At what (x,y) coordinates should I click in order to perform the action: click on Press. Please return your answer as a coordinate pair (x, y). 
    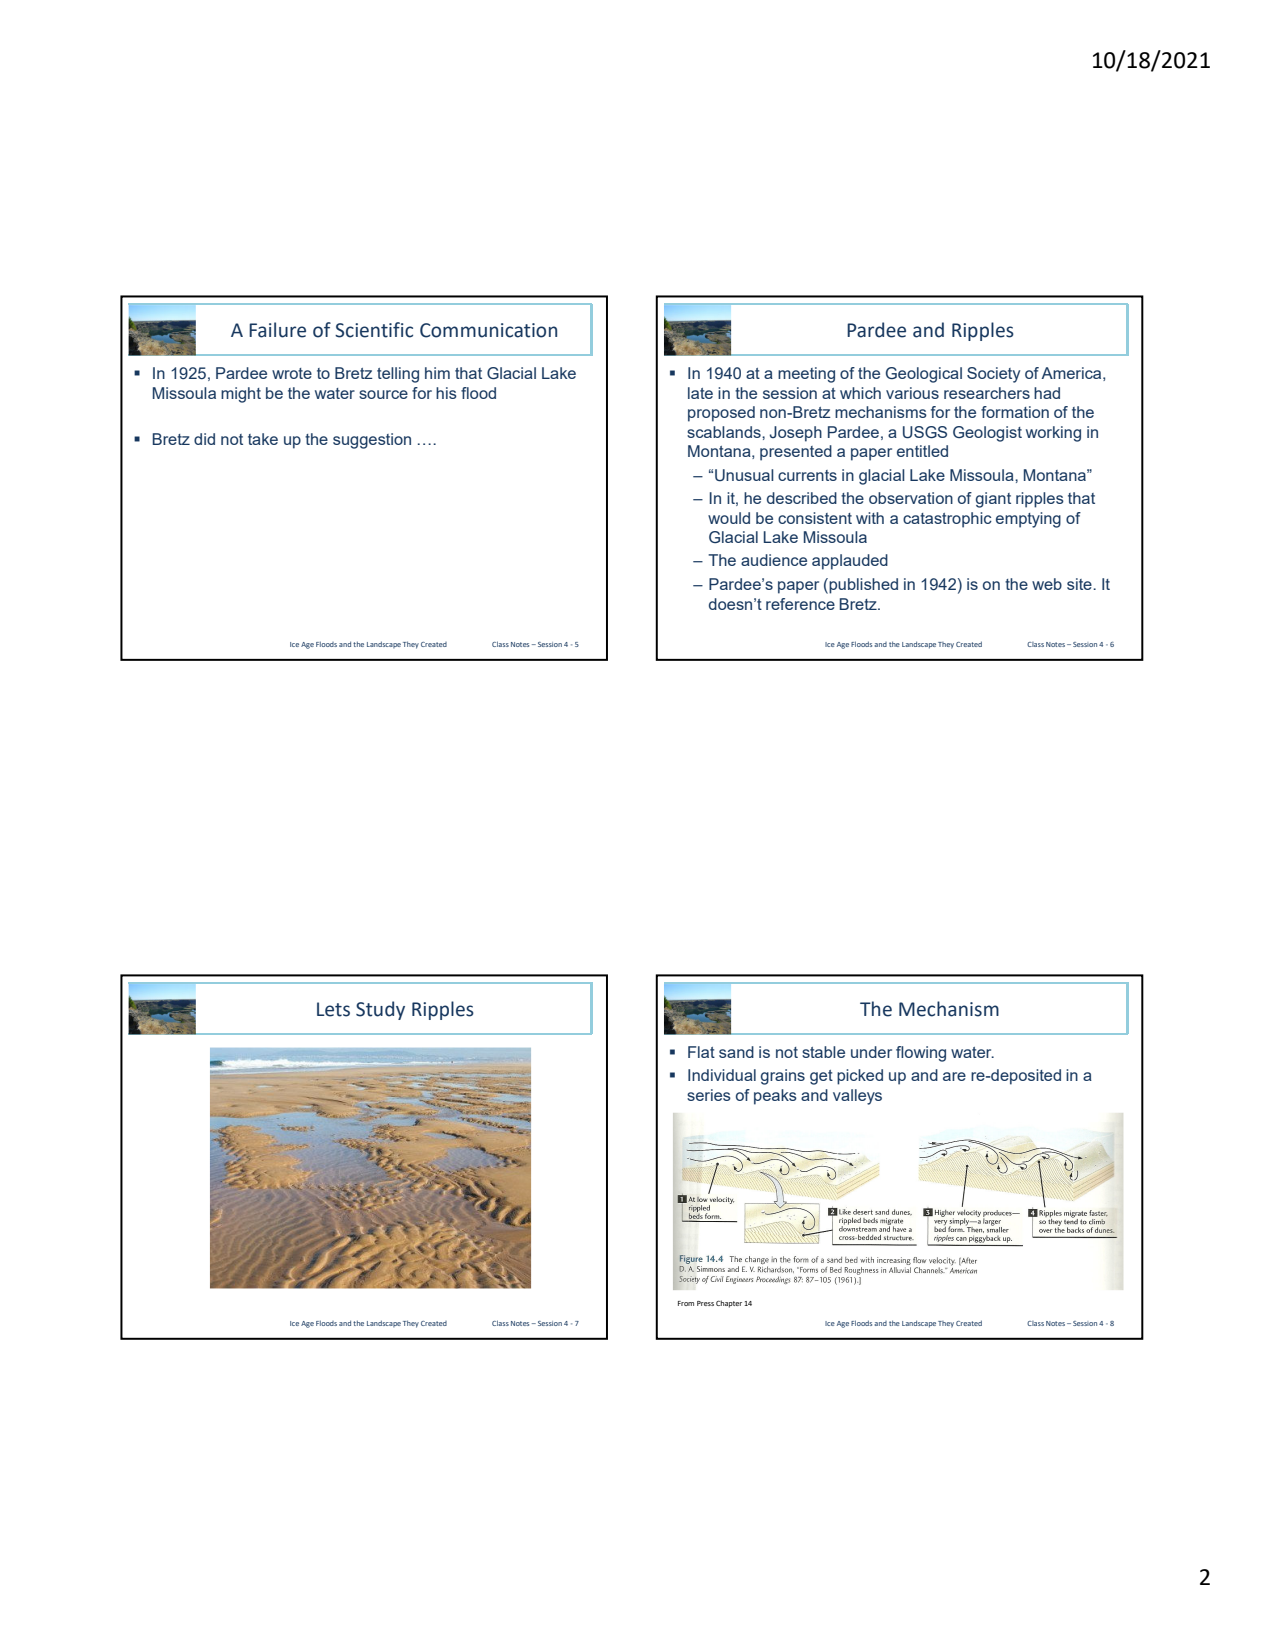
    Looking at the image, I should click on (705, 1303).
